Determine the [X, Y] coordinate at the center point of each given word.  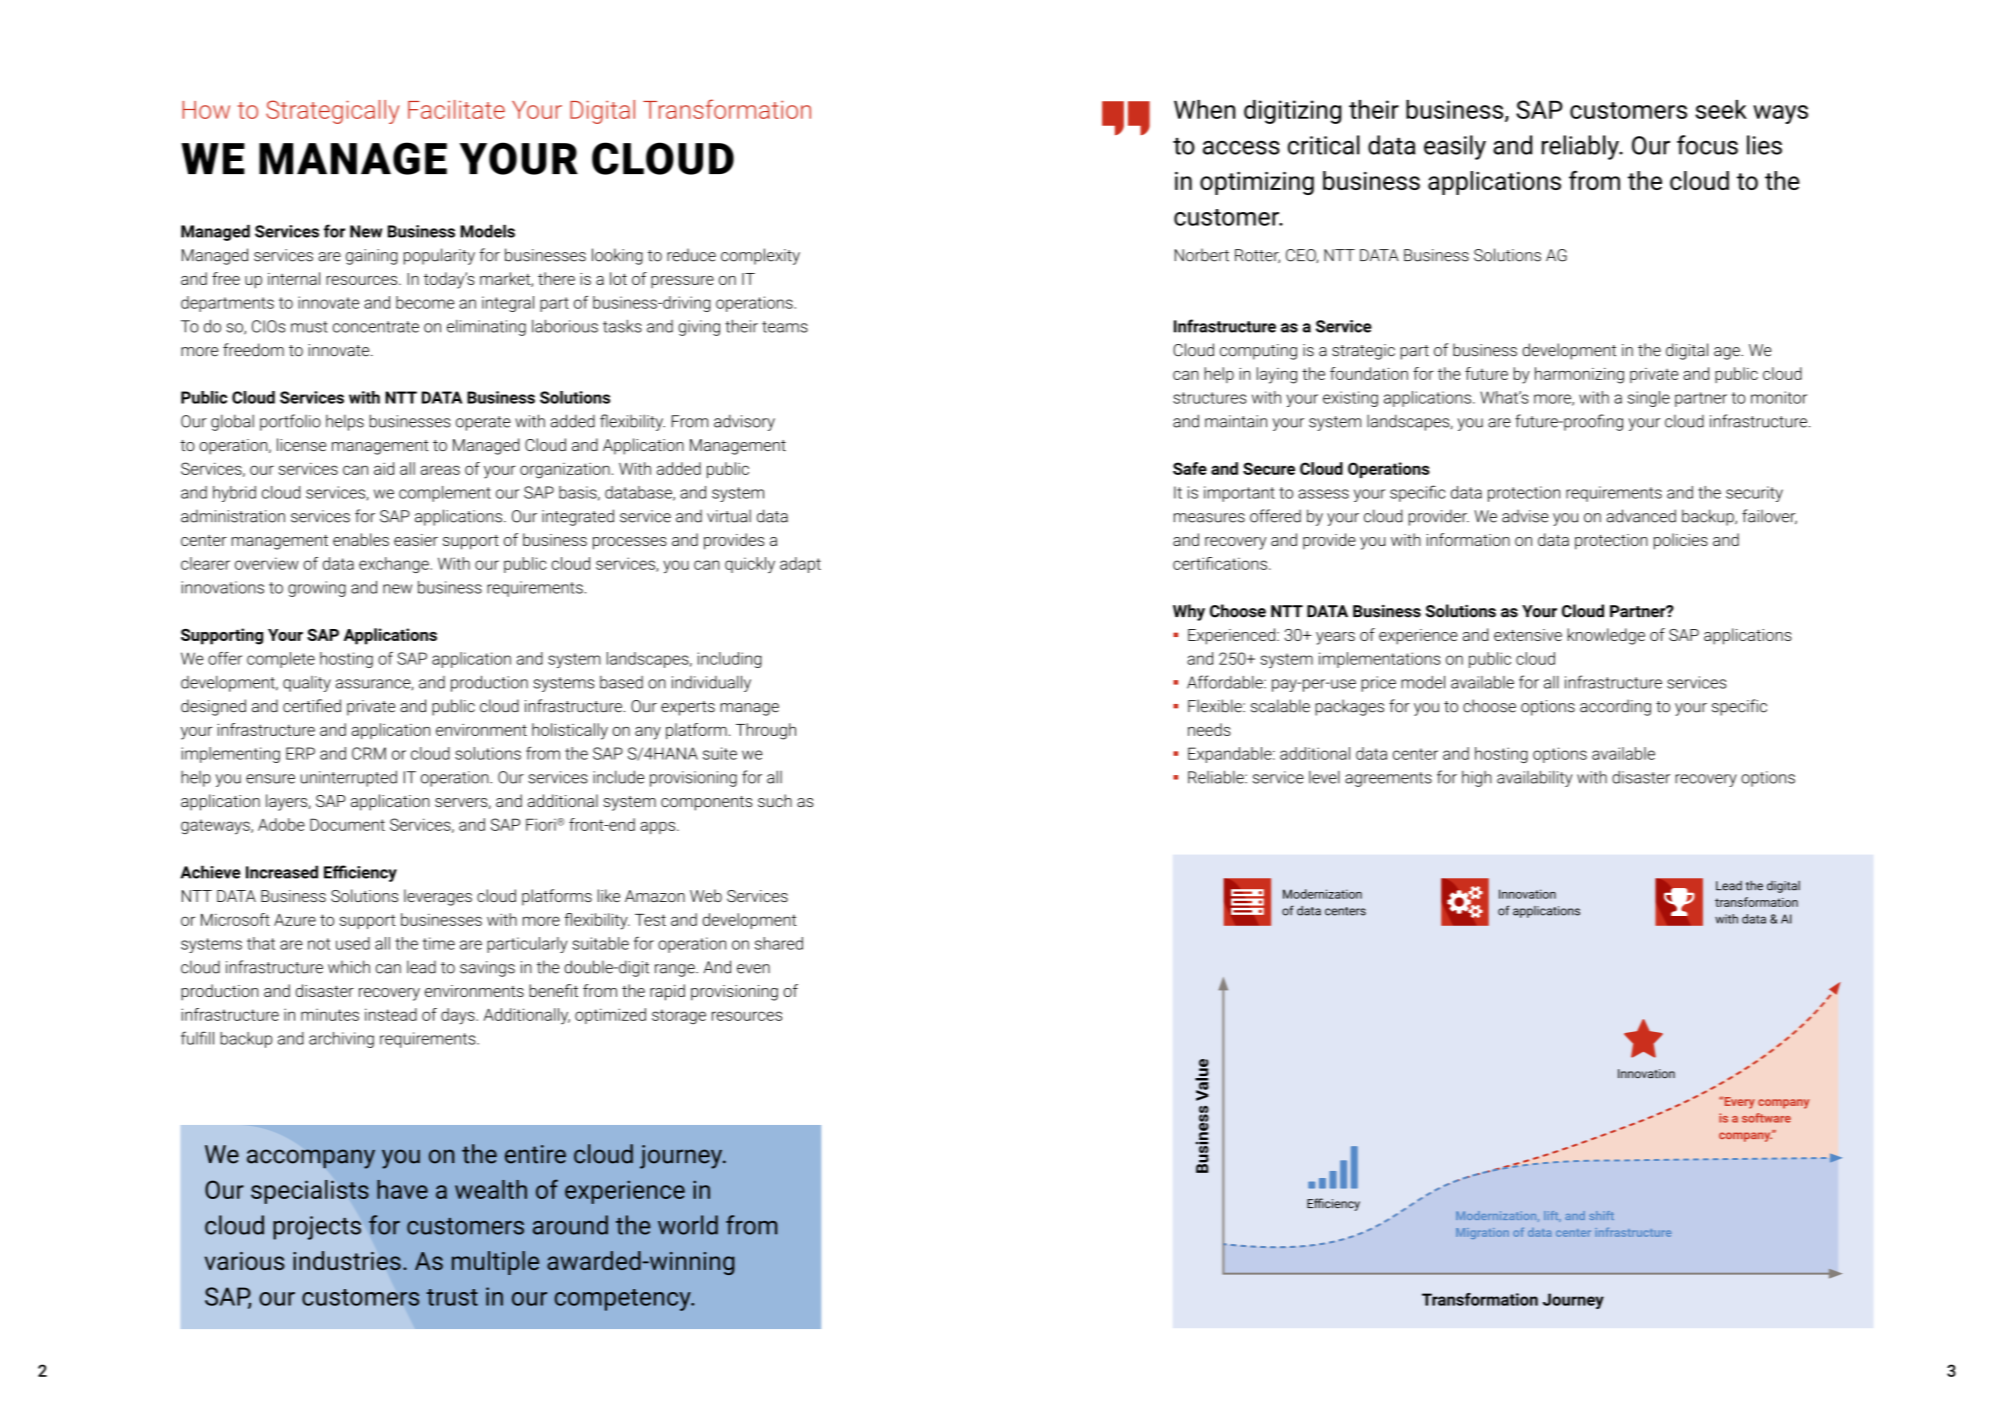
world [688, 1225]
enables [361, 539]
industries [347, 1261]
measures [1209, 518]
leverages [438, 897]
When [1204, 109]
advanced [1641, 516]
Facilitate [456, 109]
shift [1601, 1215]
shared [779, 943]
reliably [1581, 147]
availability [1534, 778]
